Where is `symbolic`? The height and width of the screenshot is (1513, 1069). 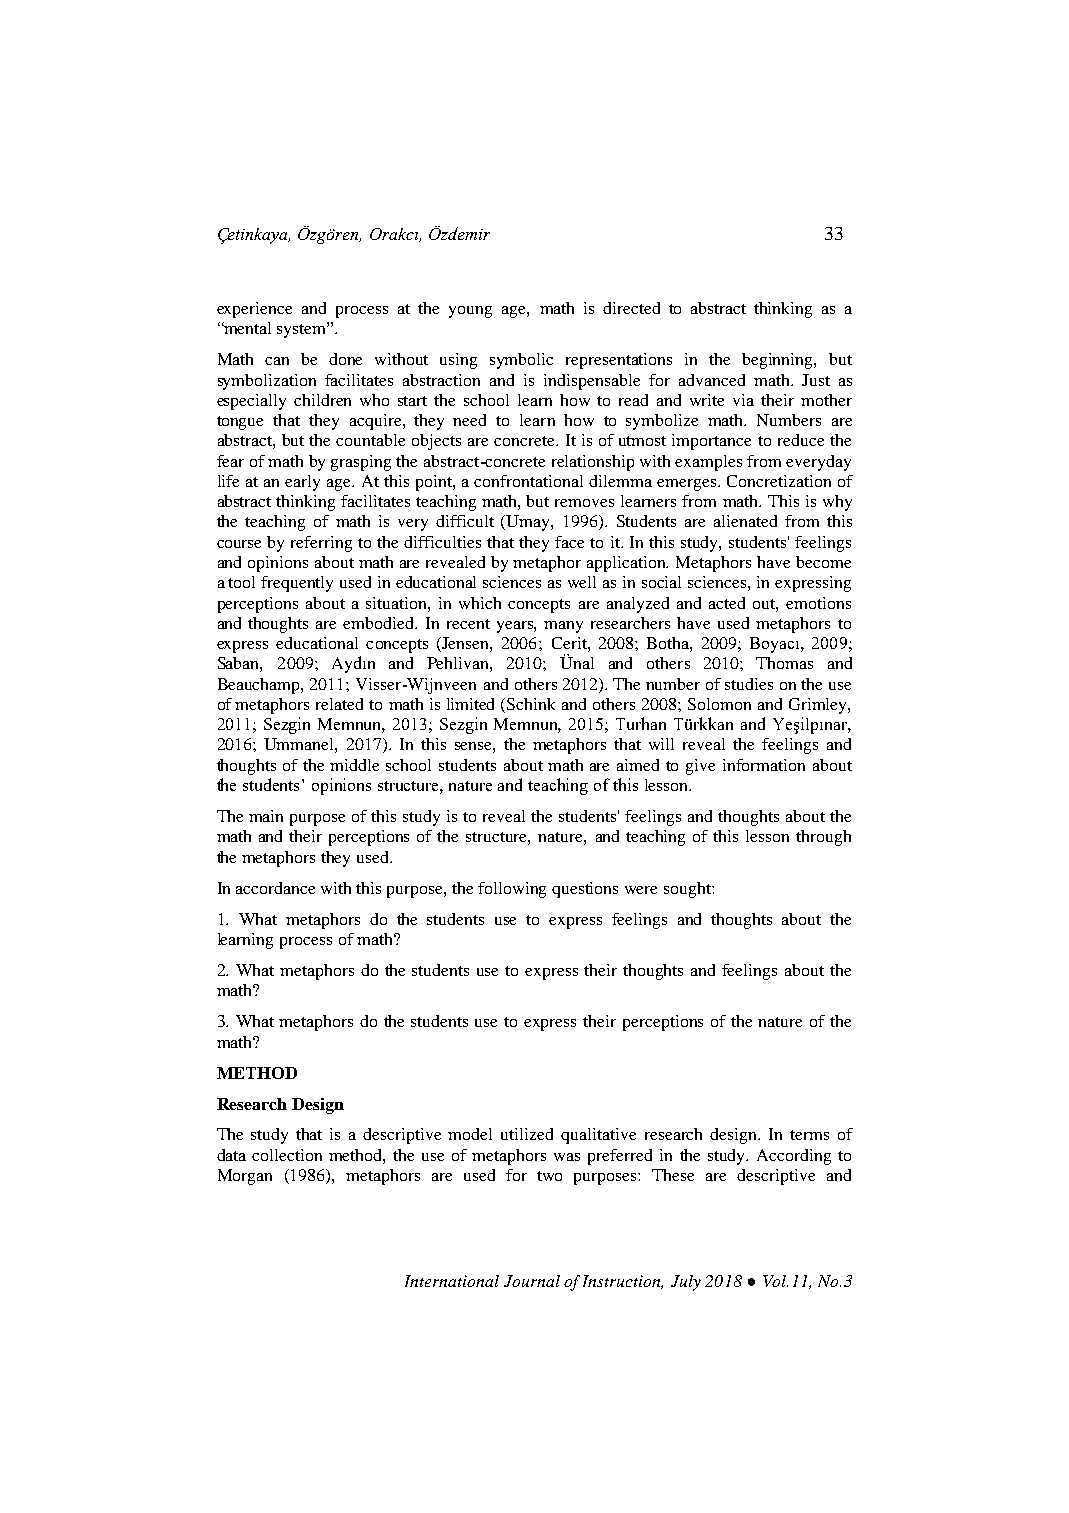
symbolic is located at coordinates (521, 361).
